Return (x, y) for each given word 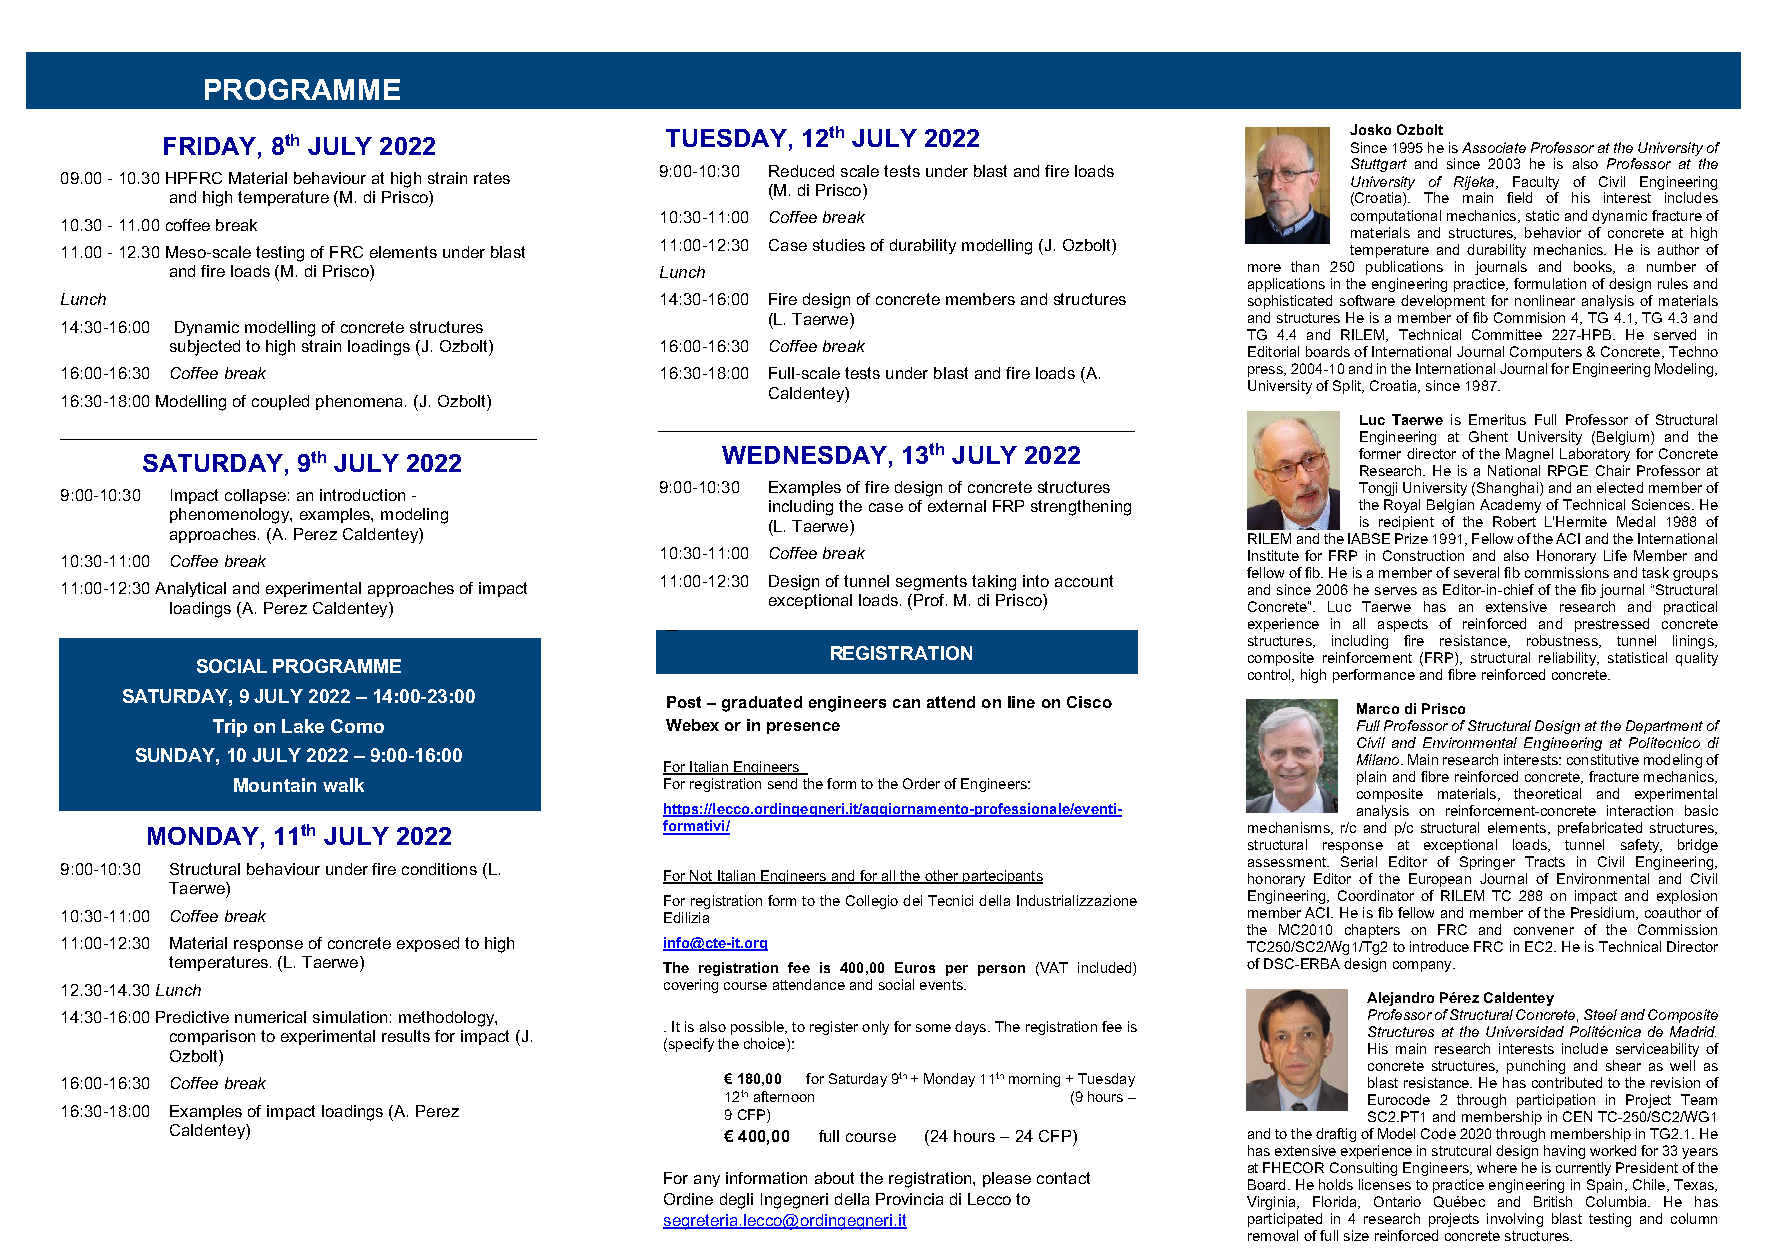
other (942, 877)
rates (492, 178)
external (957, 506)
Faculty (1536, 183)
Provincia (909, 1199)
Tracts (1545, 861)
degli (736, 1201)
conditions (439, 869)
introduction (362, 495)
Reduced (801, 171)
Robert (1514, 521)
